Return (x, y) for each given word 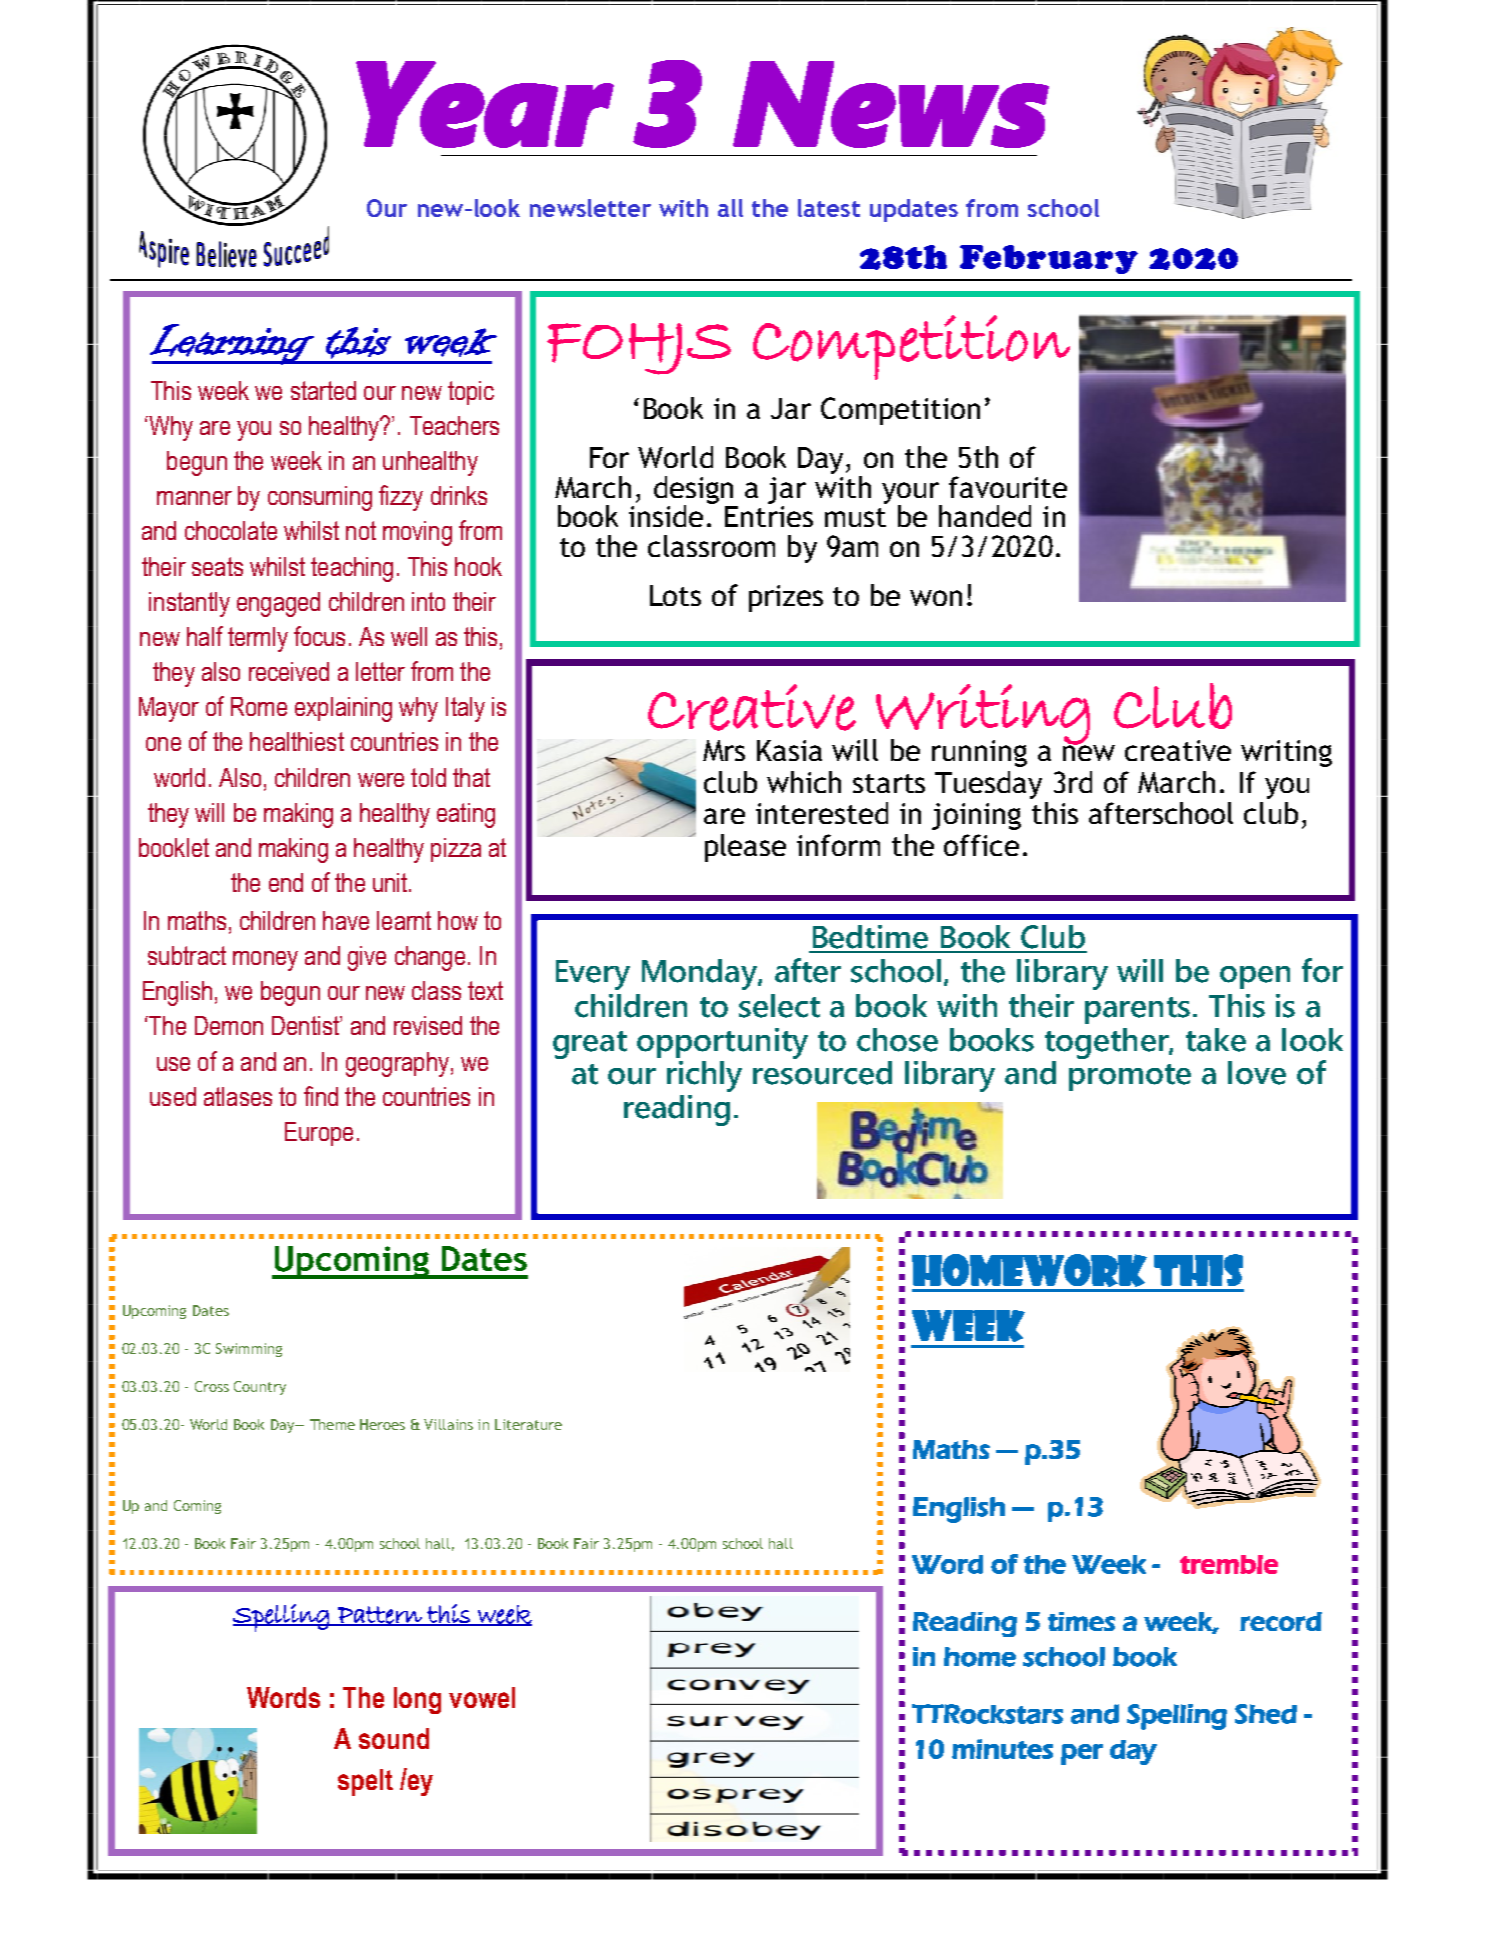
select (779, 1006)
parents (1137, 1010)
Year (485, 104)
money (265, 961)
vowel (482, 1697)
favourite (1008, 487)
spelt (365, 1782)
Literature (528, 1424)
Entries (769, 516)
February (1049, 259)
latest (829, 208)
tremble (1229, 1564)
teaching (352, 569)
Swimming (249, 1350)
